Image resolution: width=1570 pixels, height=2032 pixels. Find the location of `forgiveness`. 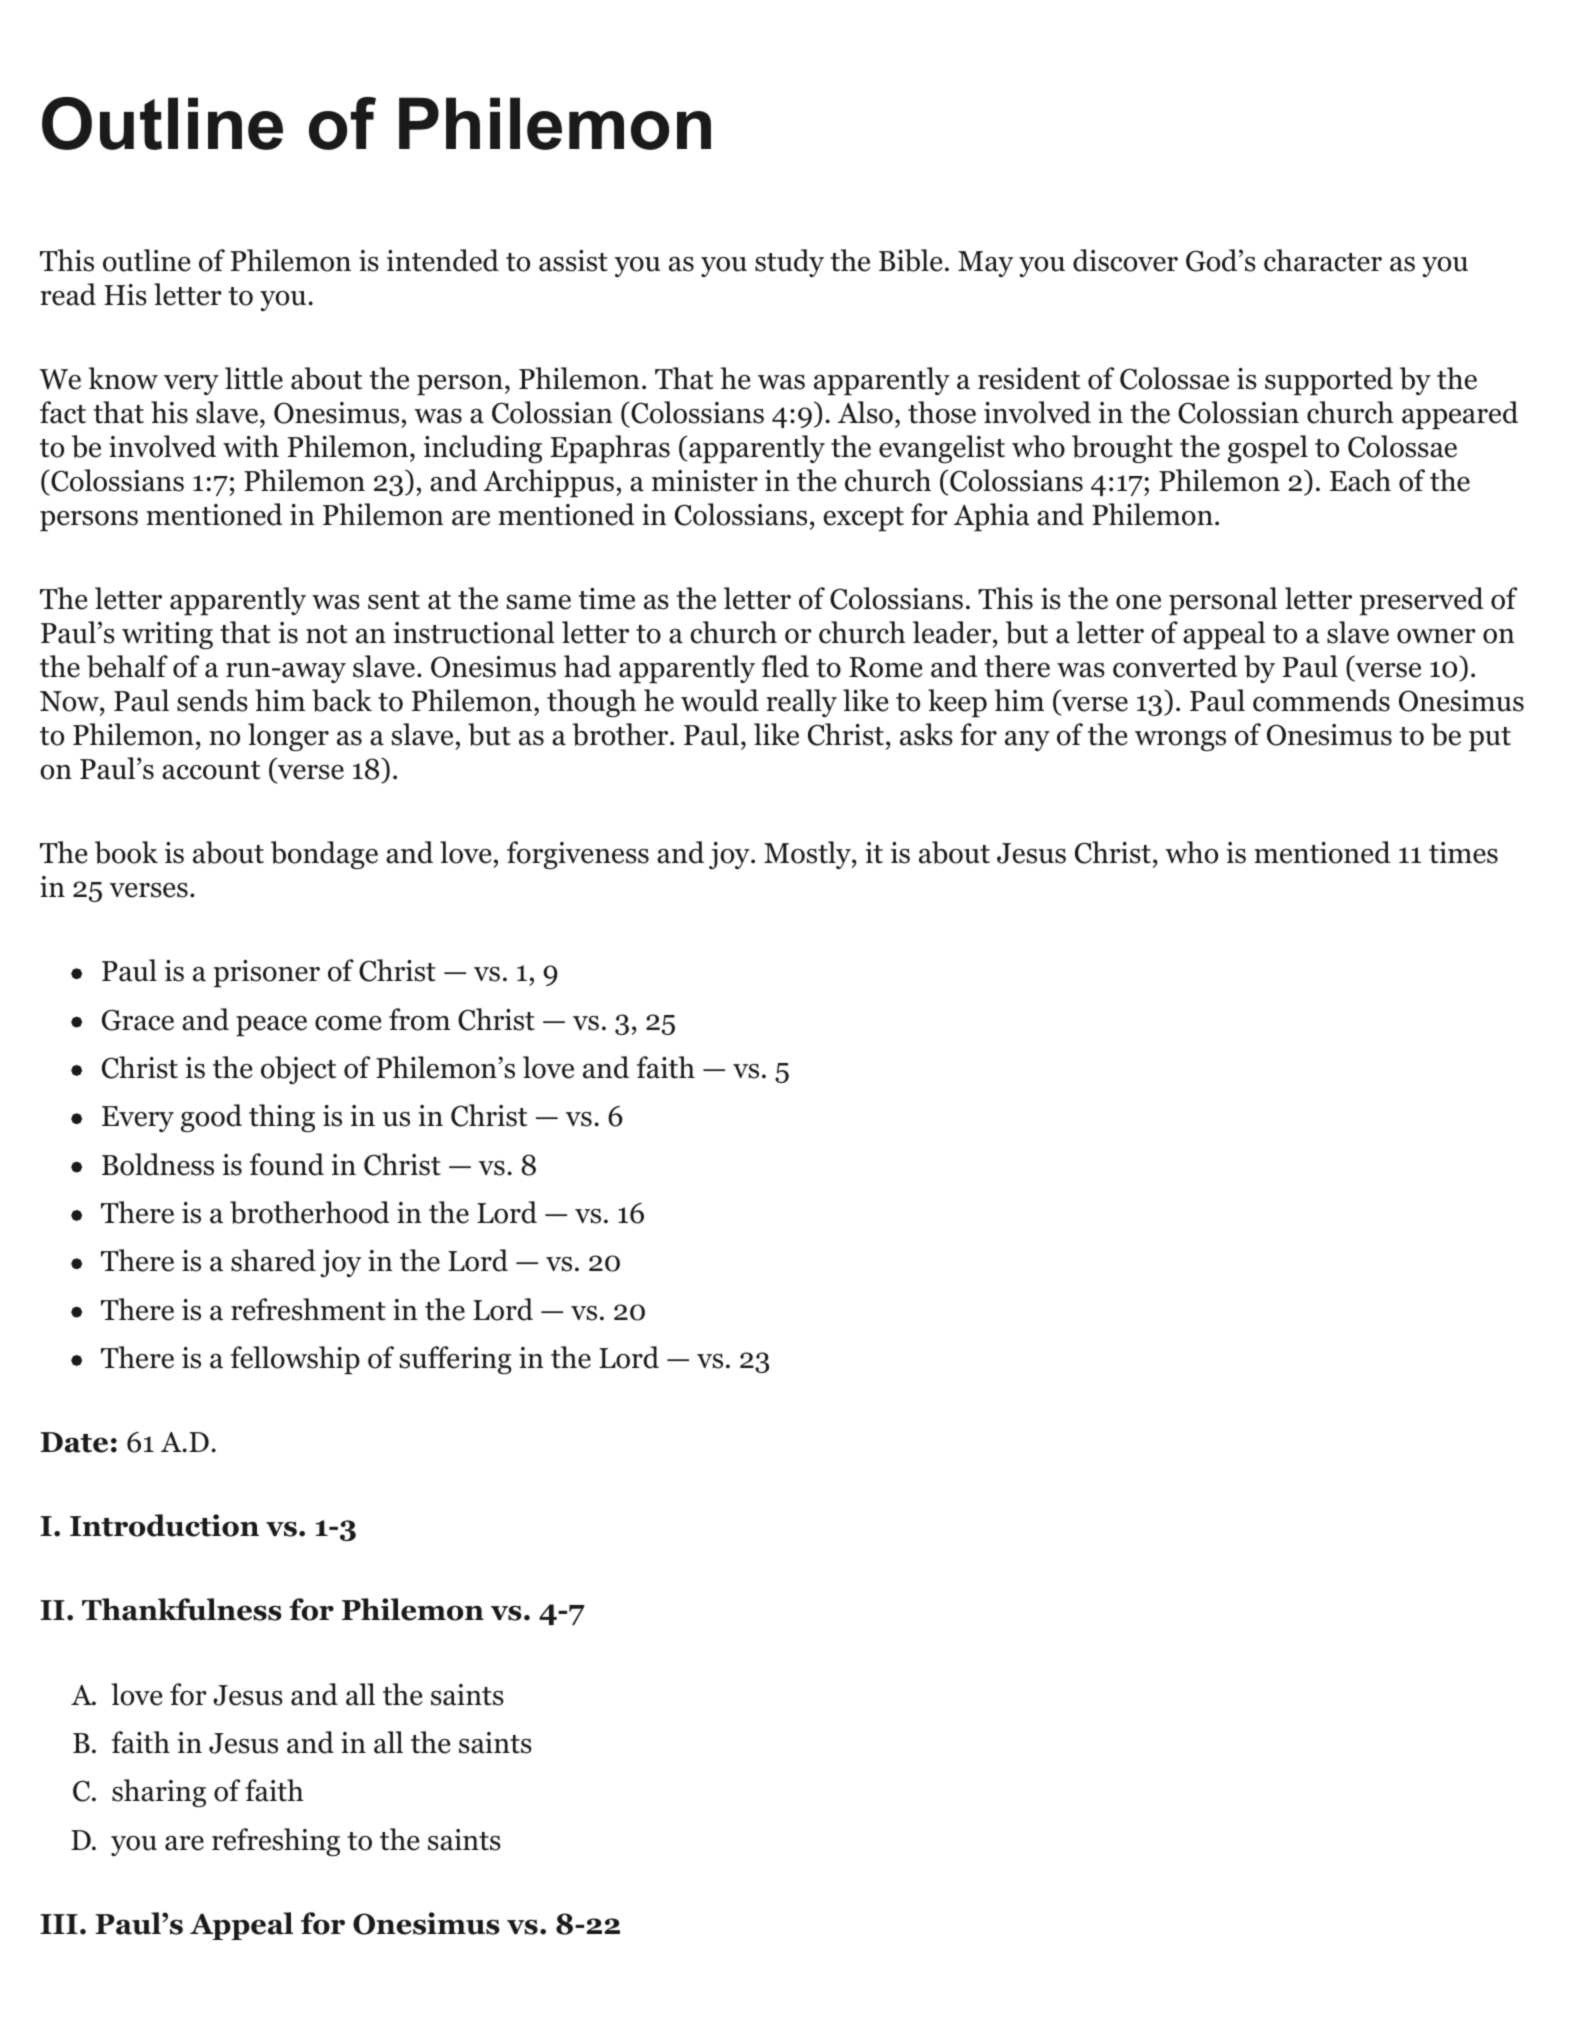

forgiveness is located at coordinates (578, 855).
